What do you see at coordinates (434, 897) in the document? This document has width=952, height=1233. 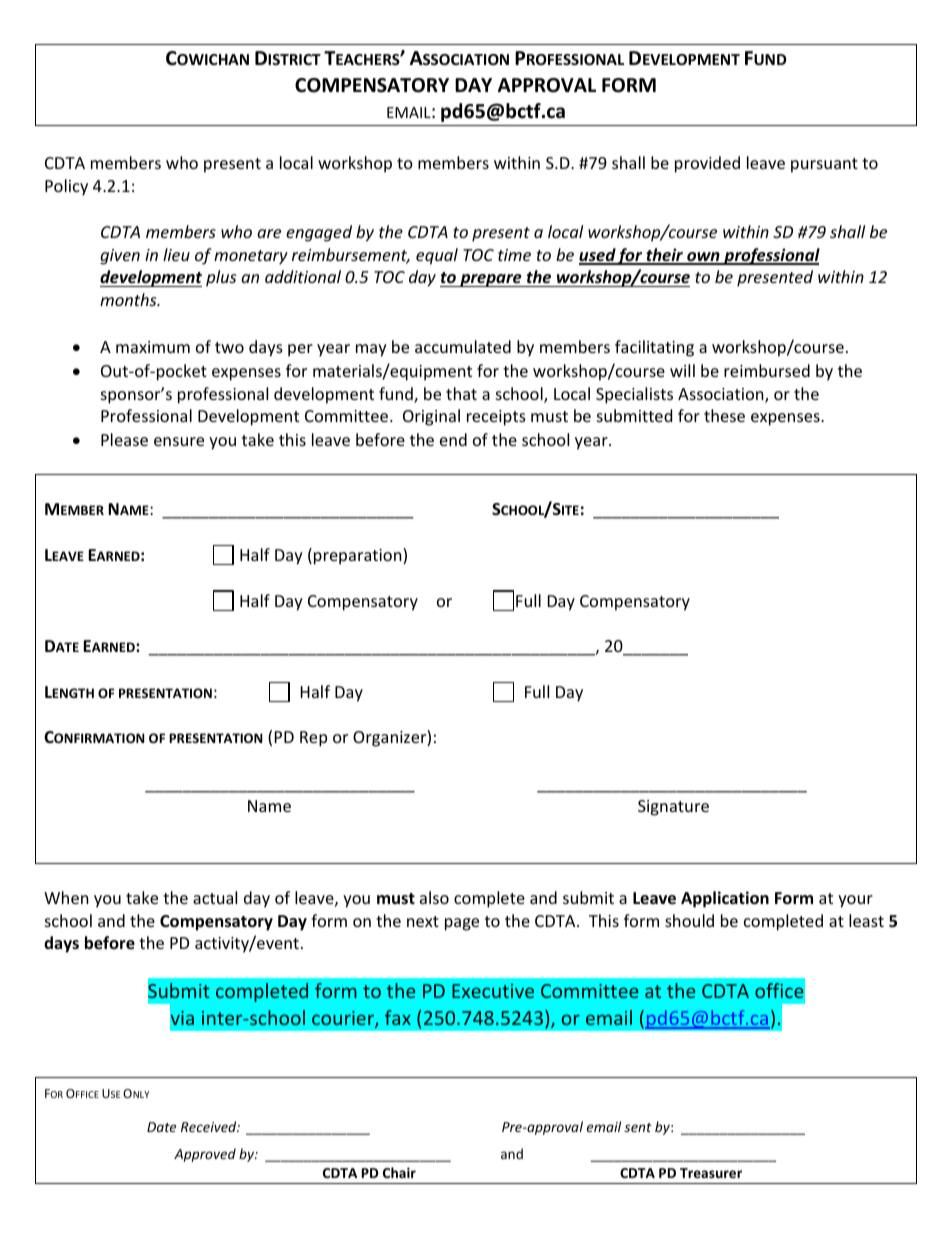 I see `also` at bounding box center [434, 897].
